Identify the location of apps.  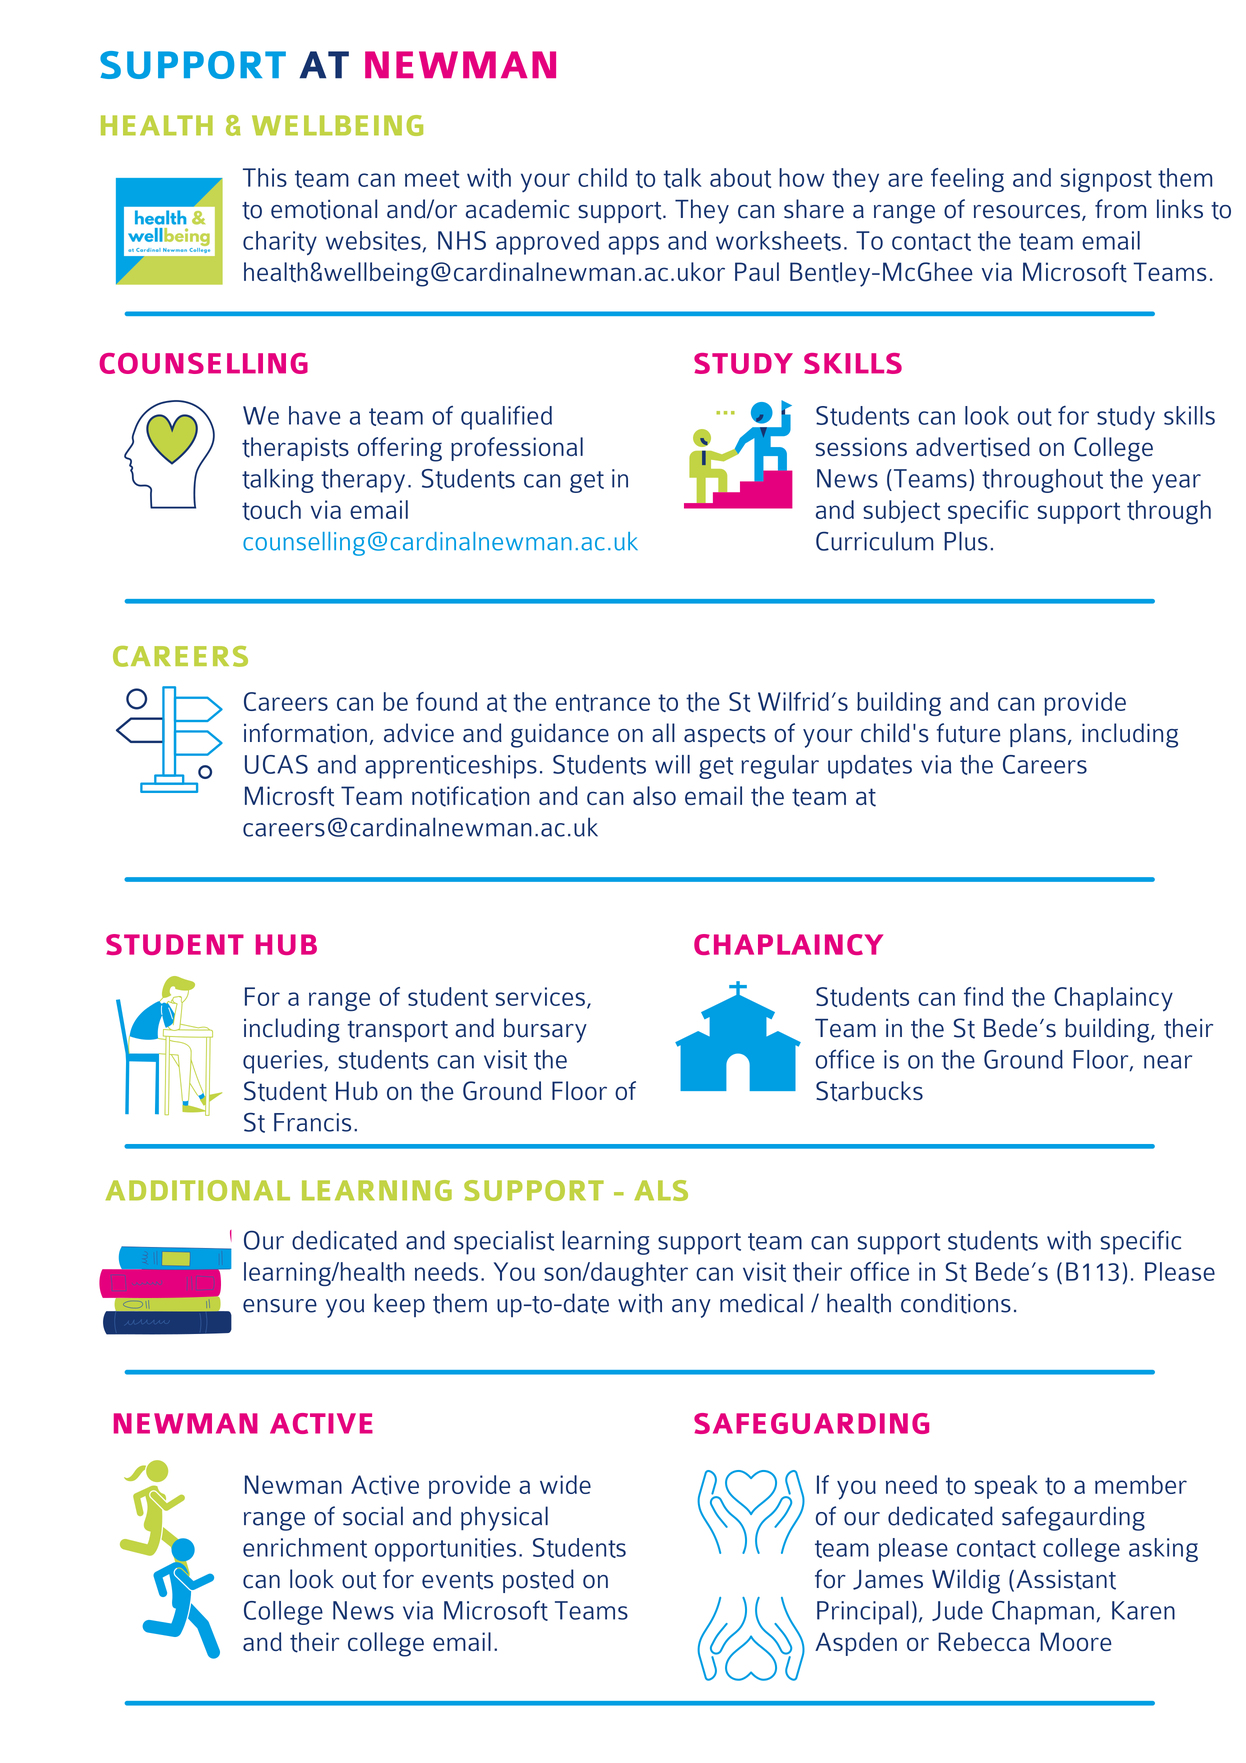
(633, 245).
